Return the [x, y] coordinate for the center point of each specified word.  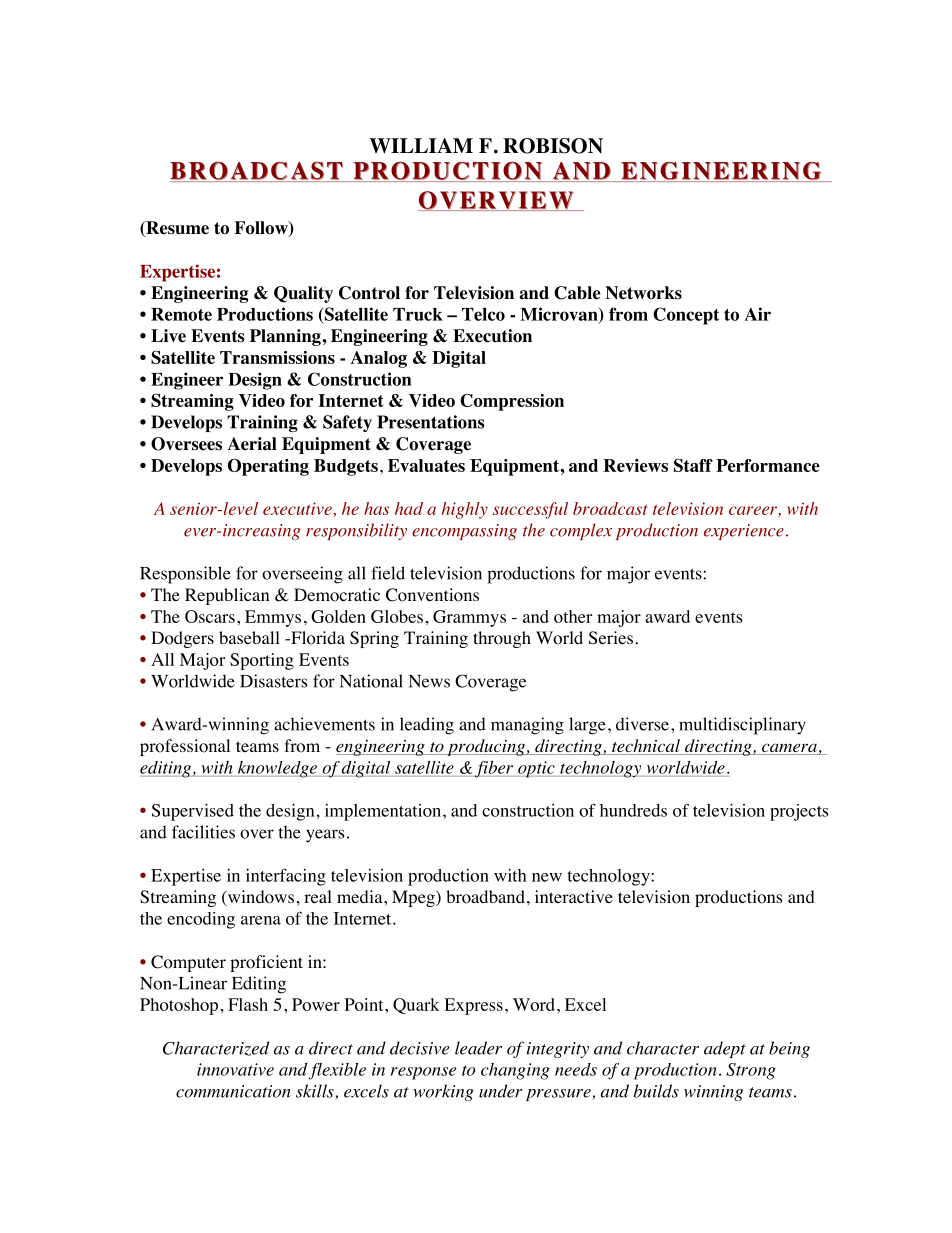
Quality [303, 294]
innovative [235, 1069]
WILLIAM [421, 146]
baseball [249, 637]
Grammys [469, 618]
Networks [643, 293]
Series [611, 638]
